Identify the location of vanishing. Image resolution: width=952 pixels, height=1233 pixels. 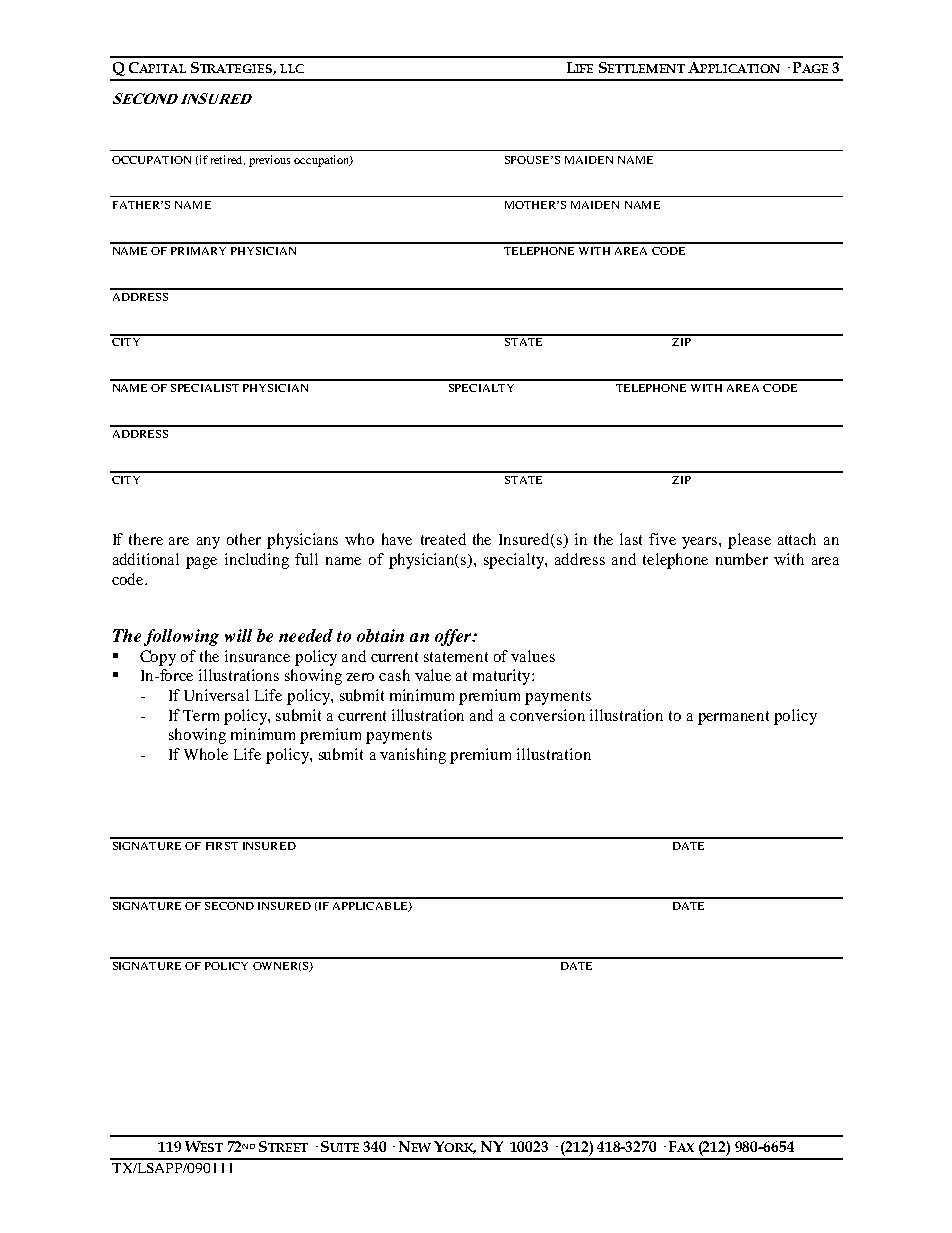
(413, 756).
